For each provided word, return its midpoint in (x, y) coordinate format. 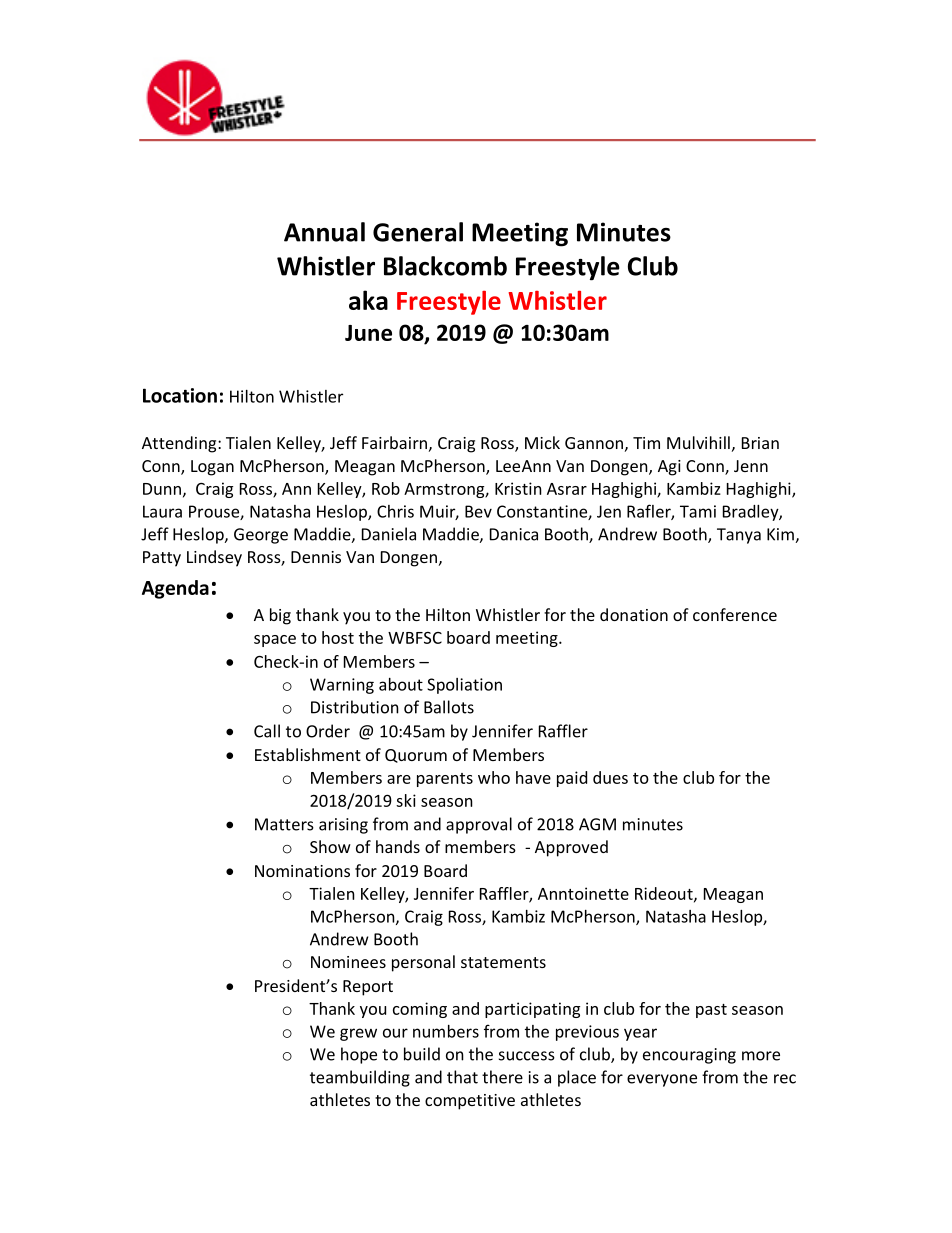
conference (735, 614)
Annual (324, 232)
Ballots (449, 707)
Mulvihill (698, 442)
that (462, 1077)
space (275, 641)
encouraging (689, 1056)
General (418, 232)
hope (359, 1055)
